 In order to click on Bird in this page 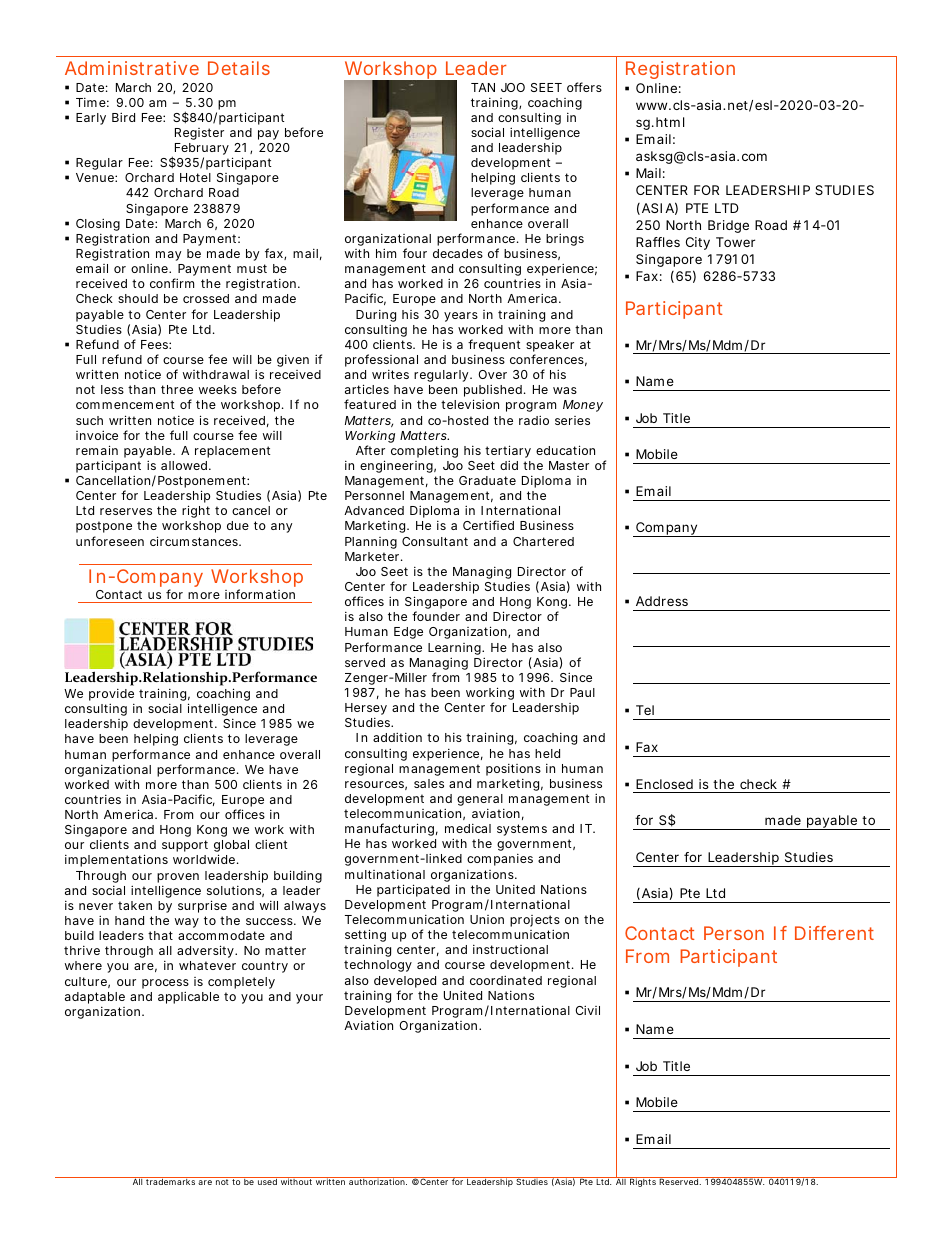, I will do `click(123, 117)`.
